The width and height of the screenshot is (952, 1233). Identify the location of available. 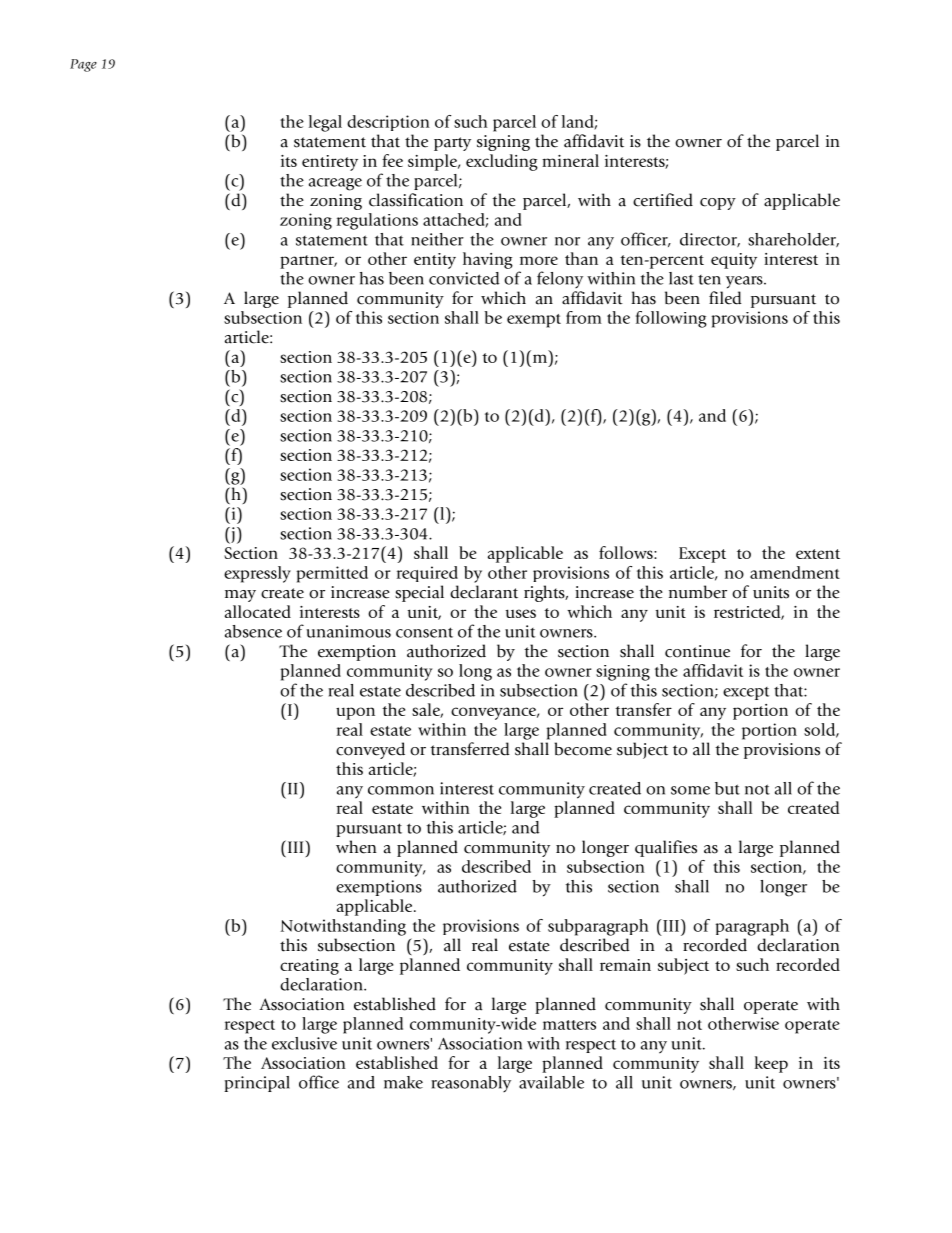
(551, 1082).
